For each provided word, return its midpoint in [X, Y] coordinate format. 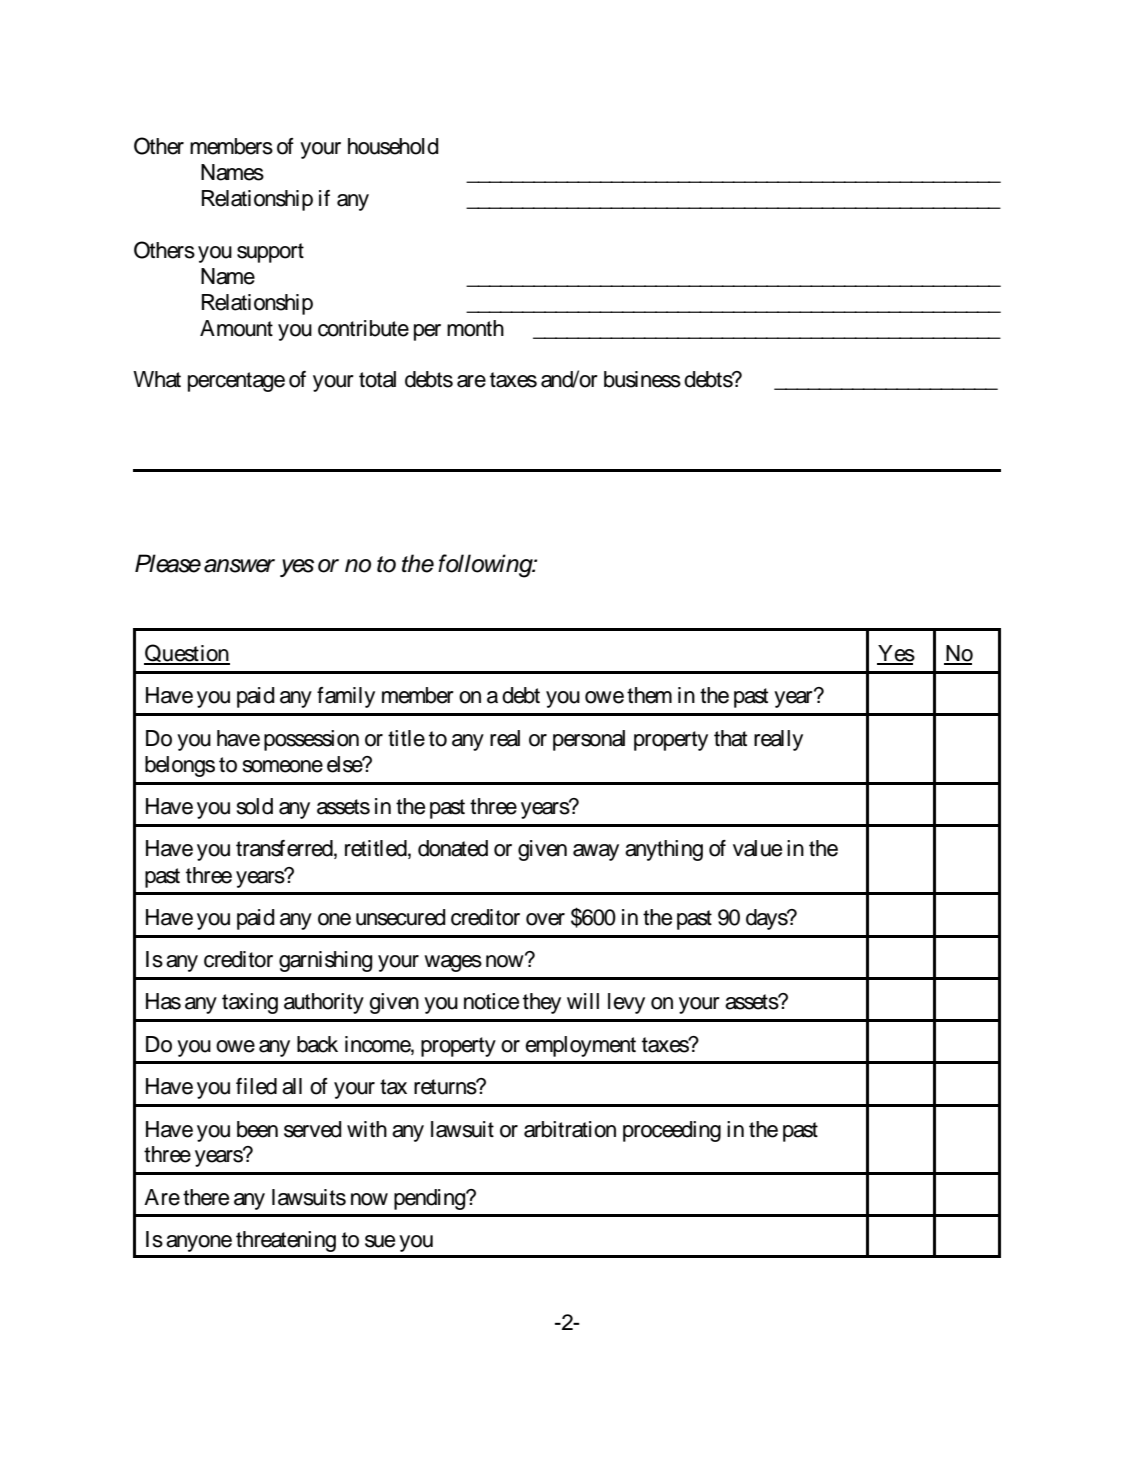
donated [453, 848]
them [649, 695]
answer [239, 566]
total [377, 379]
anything [664, 850]
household [393, 146]
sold [254, 806]
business [642, 379]
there [206, 1197]
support [270, 253]
